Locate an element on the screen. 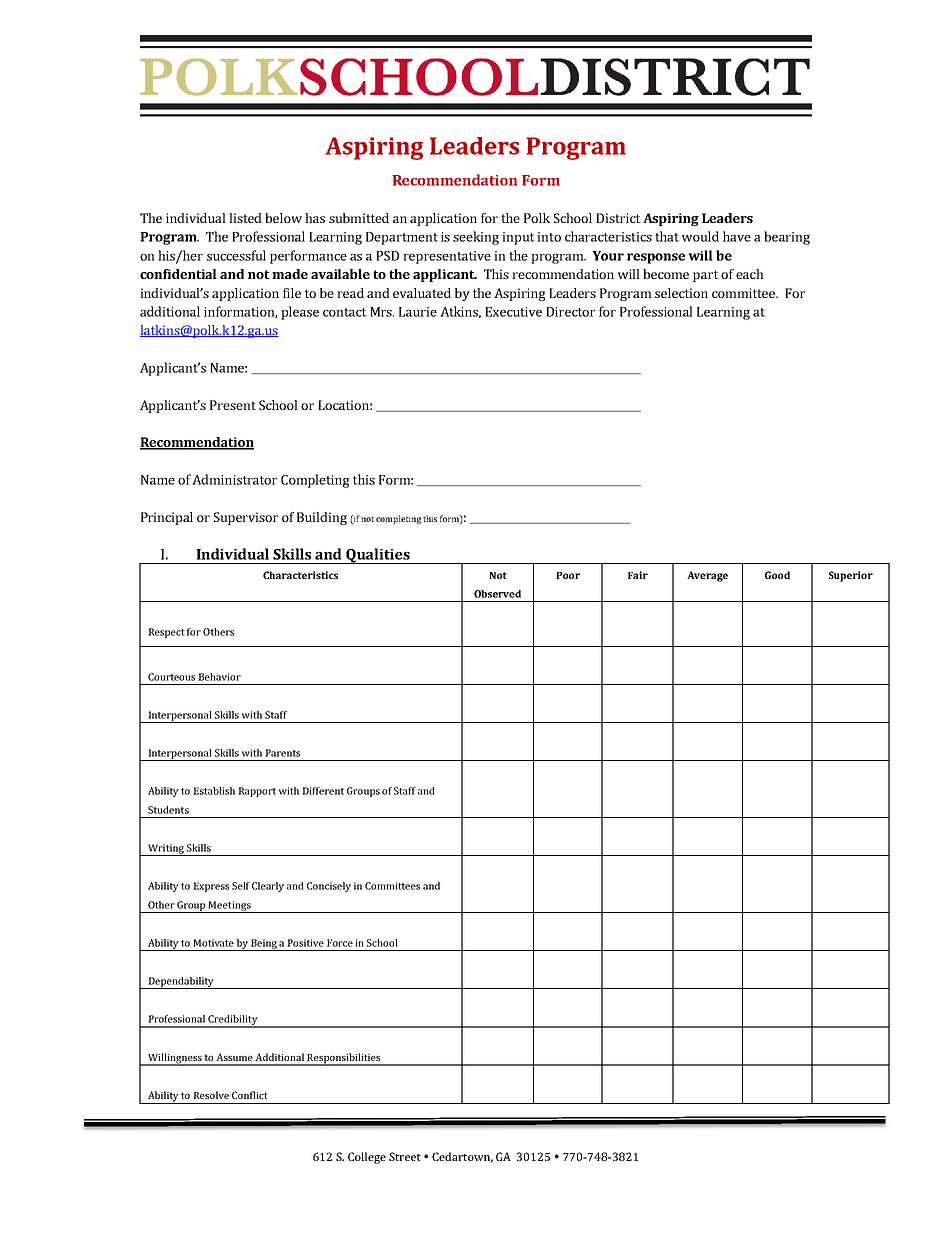 The height and width of the screenshot is (1233, 952). input is located at coordinates (518, 238).
